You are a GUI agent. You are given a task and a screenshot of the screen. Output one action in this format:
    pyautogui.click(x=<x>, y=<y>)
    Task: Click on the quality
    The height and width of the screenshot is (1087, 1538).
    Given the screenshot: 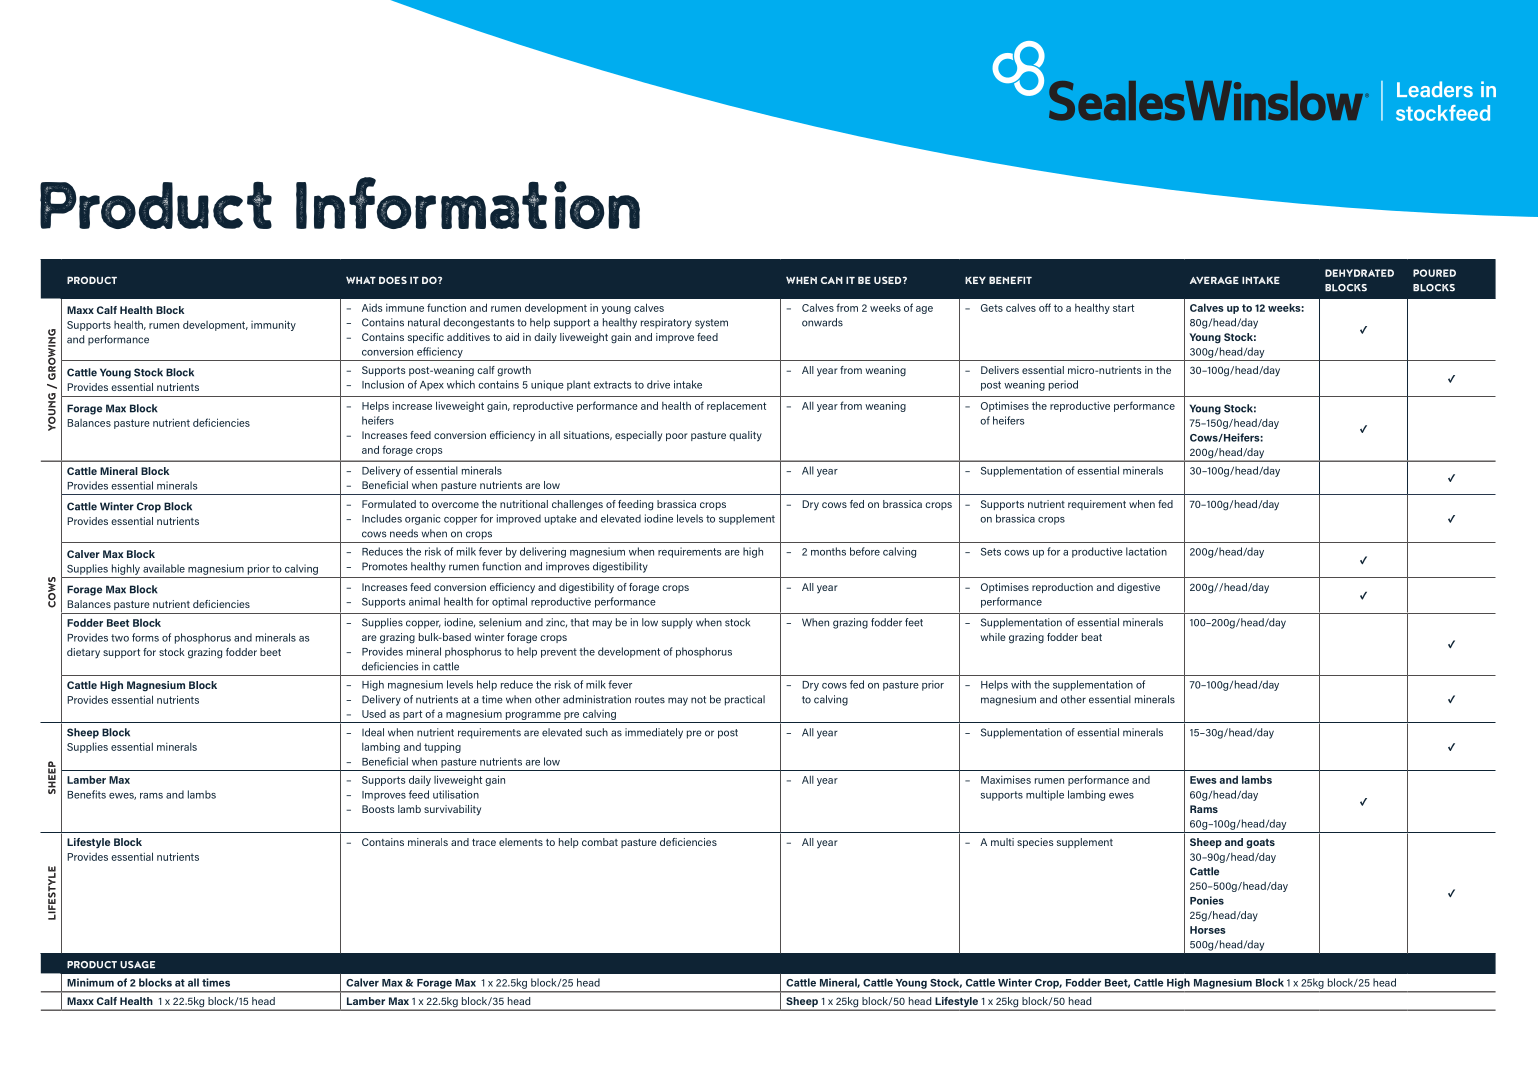 What is the action you would take?
    pyautogui.click(x=745, y=436)
